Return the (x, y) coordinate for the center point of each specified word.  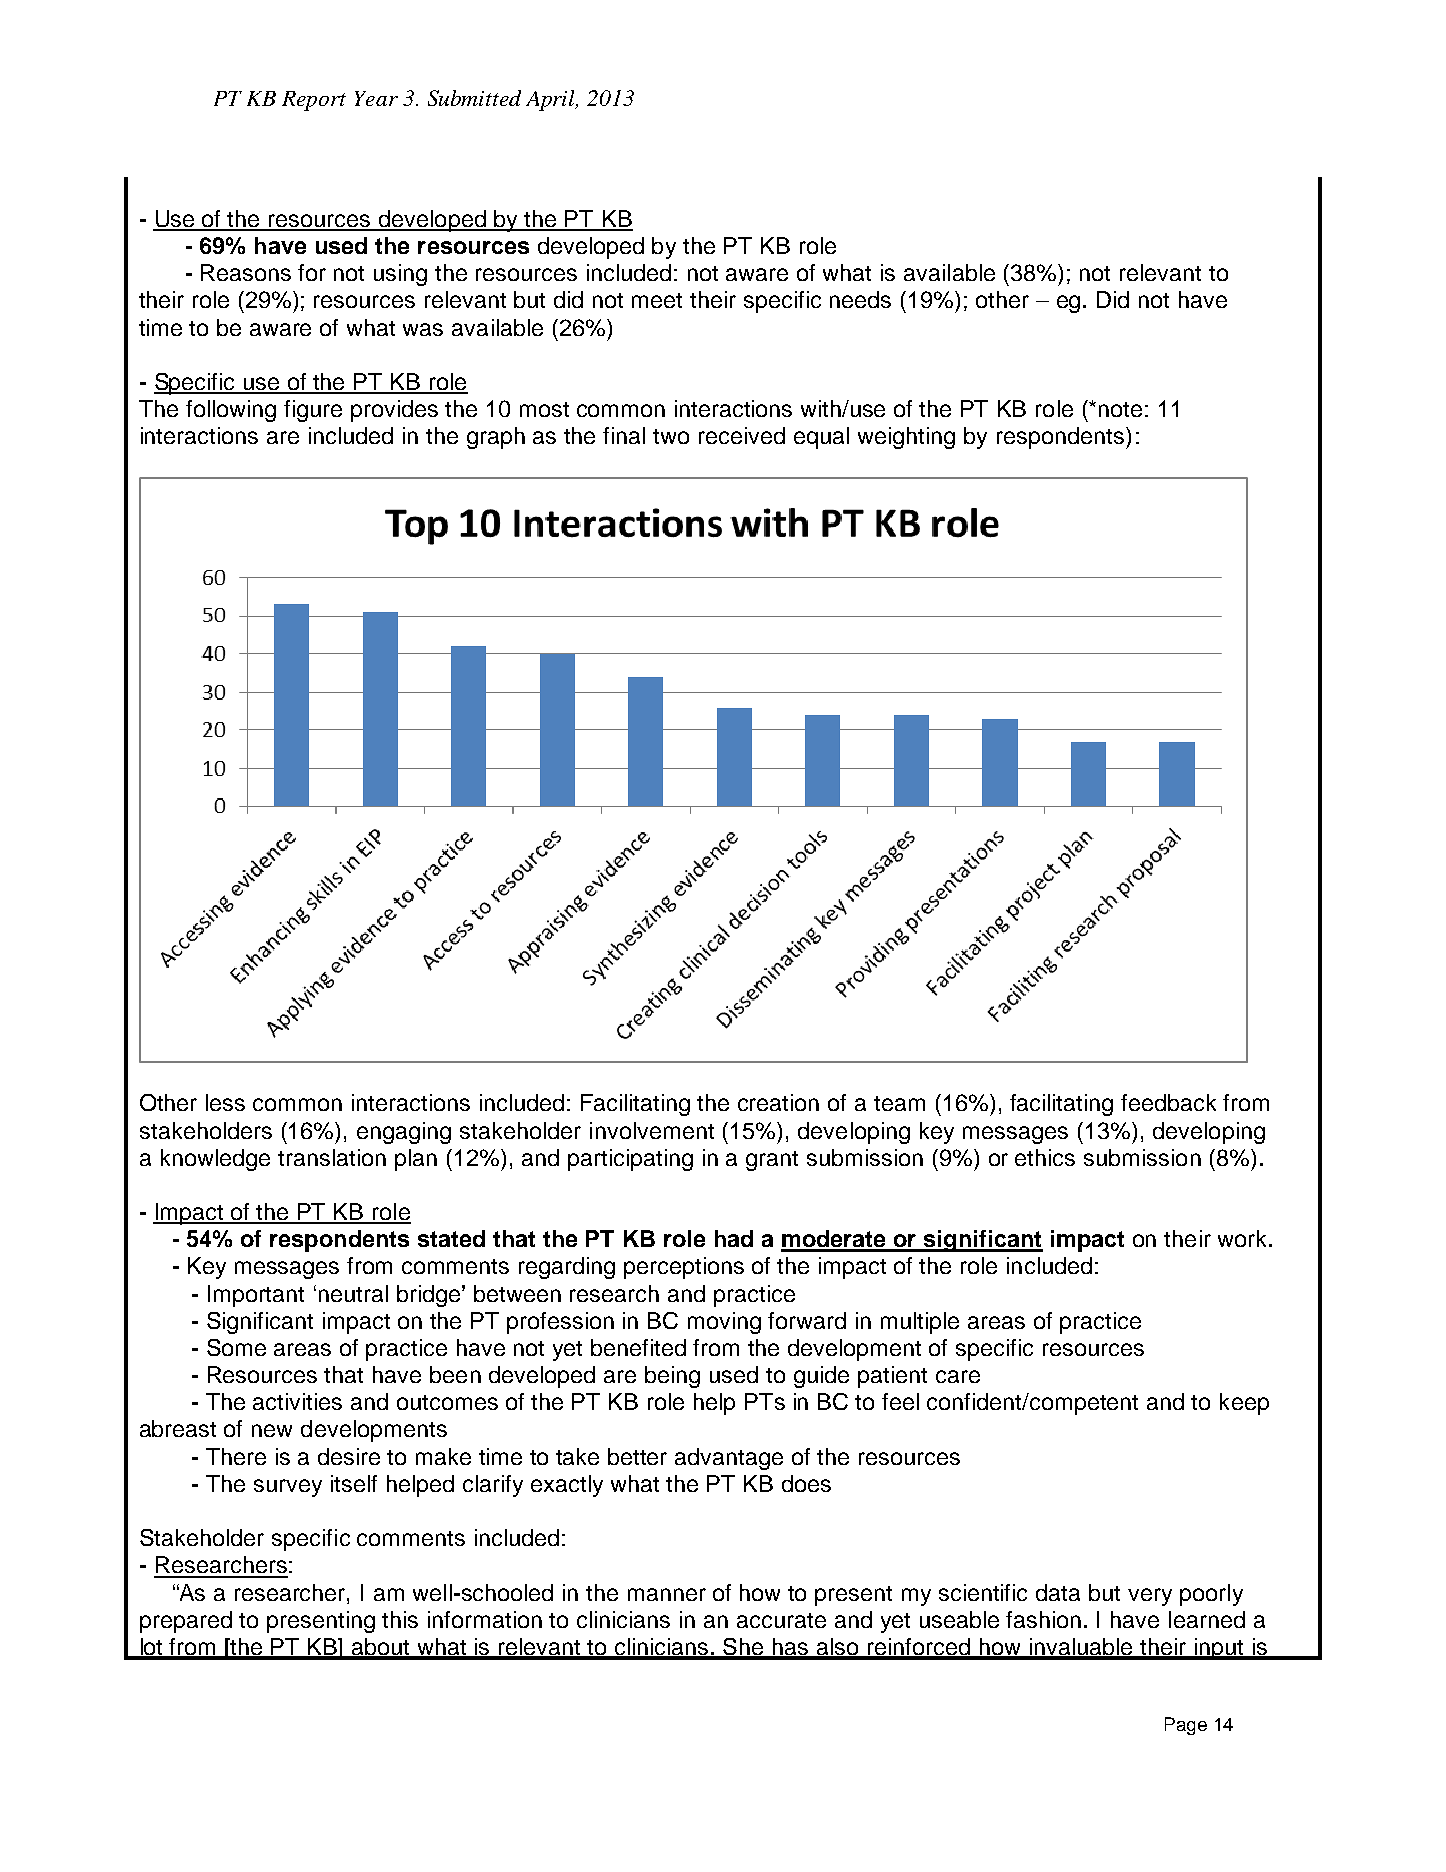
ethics (1045, 1157)
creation (778, 1102)
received (742, 435)
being (672, 1377)
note (1120, 409)
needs (860, 299)
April (552, 100)
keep (1244, 1404)
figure (313, 411)
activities (297, 1401)
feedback (1168, 1102)
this (400, 1619)
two (671, 436)
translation (332, 1157)
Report (314, 101)
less (225, 1102)
